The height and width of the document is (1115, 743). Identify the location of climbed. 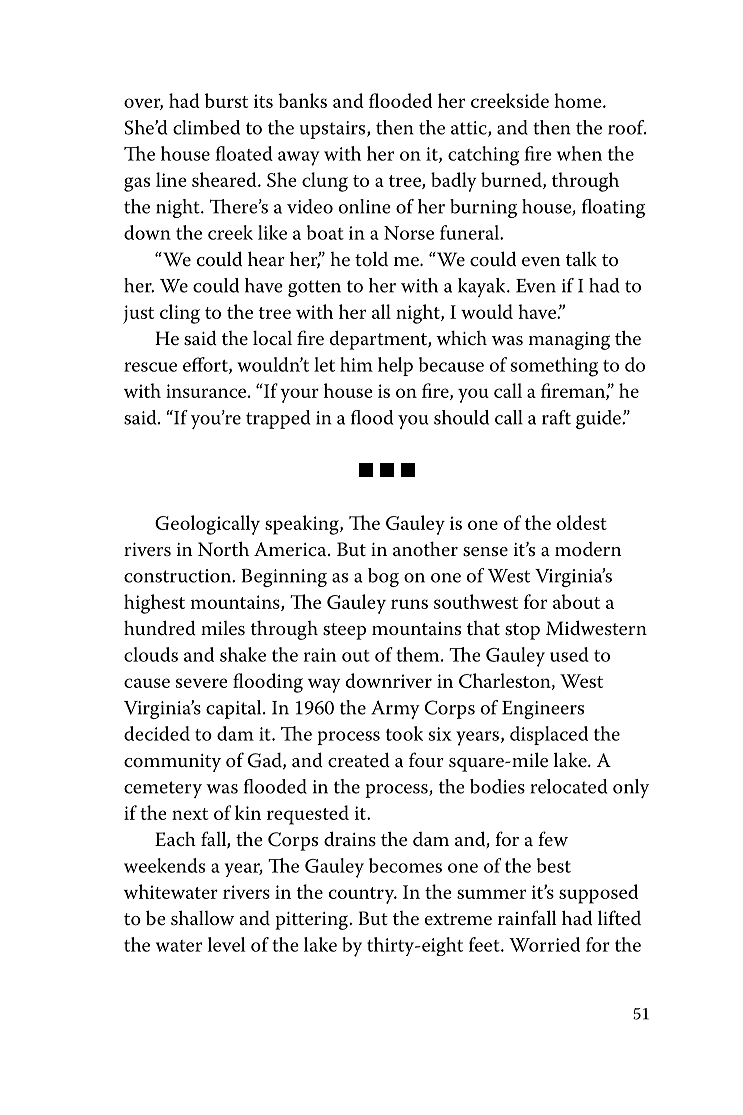
(206, 127).
